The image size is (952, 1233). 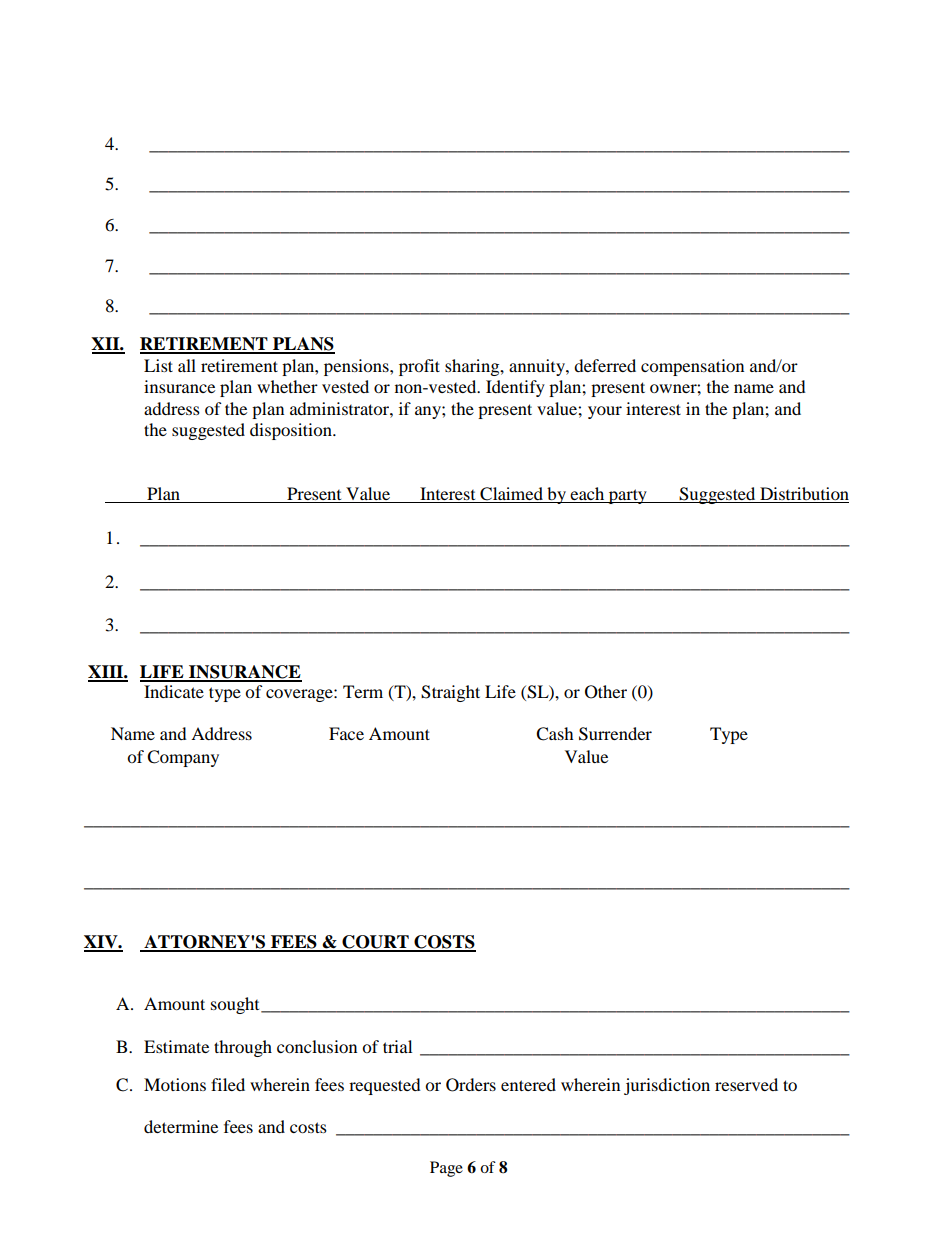 I want to click on reserved, so click(x=746, y=1084).
